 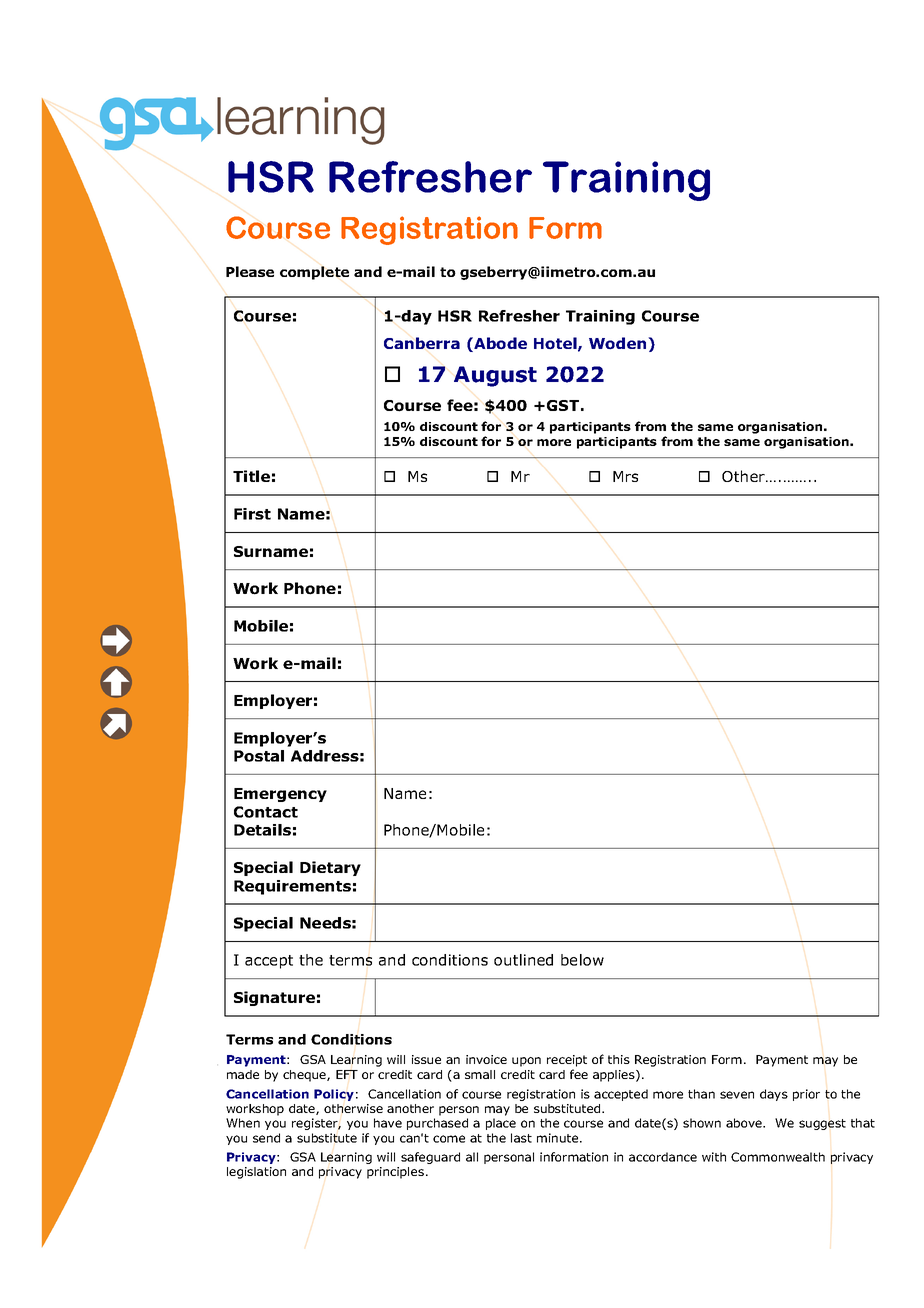 I want to click on complete, so click(x=314, y=273).
